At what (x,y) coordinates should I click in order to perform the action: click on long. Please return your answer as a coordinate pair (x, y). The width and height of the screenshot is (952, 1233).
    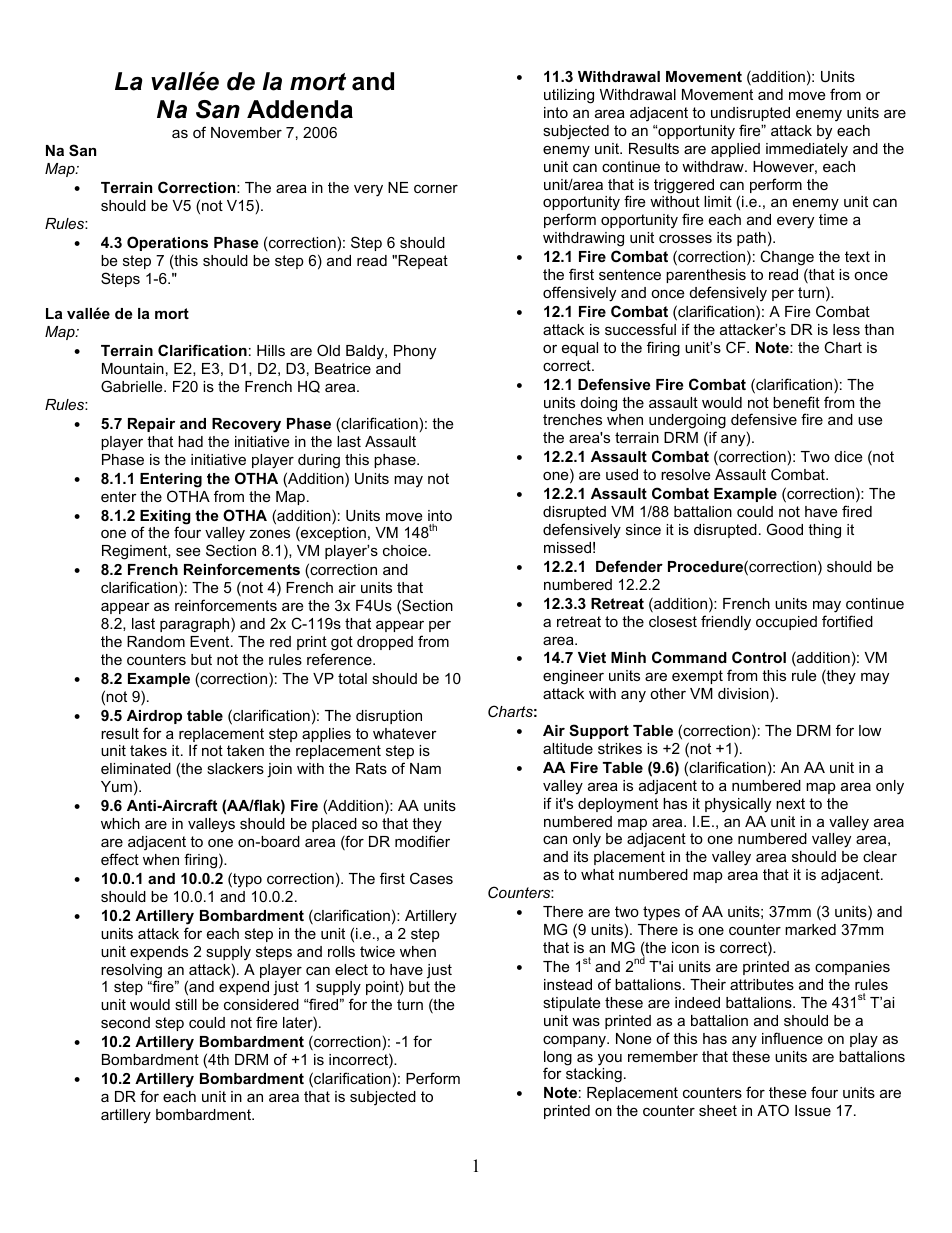
    Looking at the image, I should click on (558, 1059).
